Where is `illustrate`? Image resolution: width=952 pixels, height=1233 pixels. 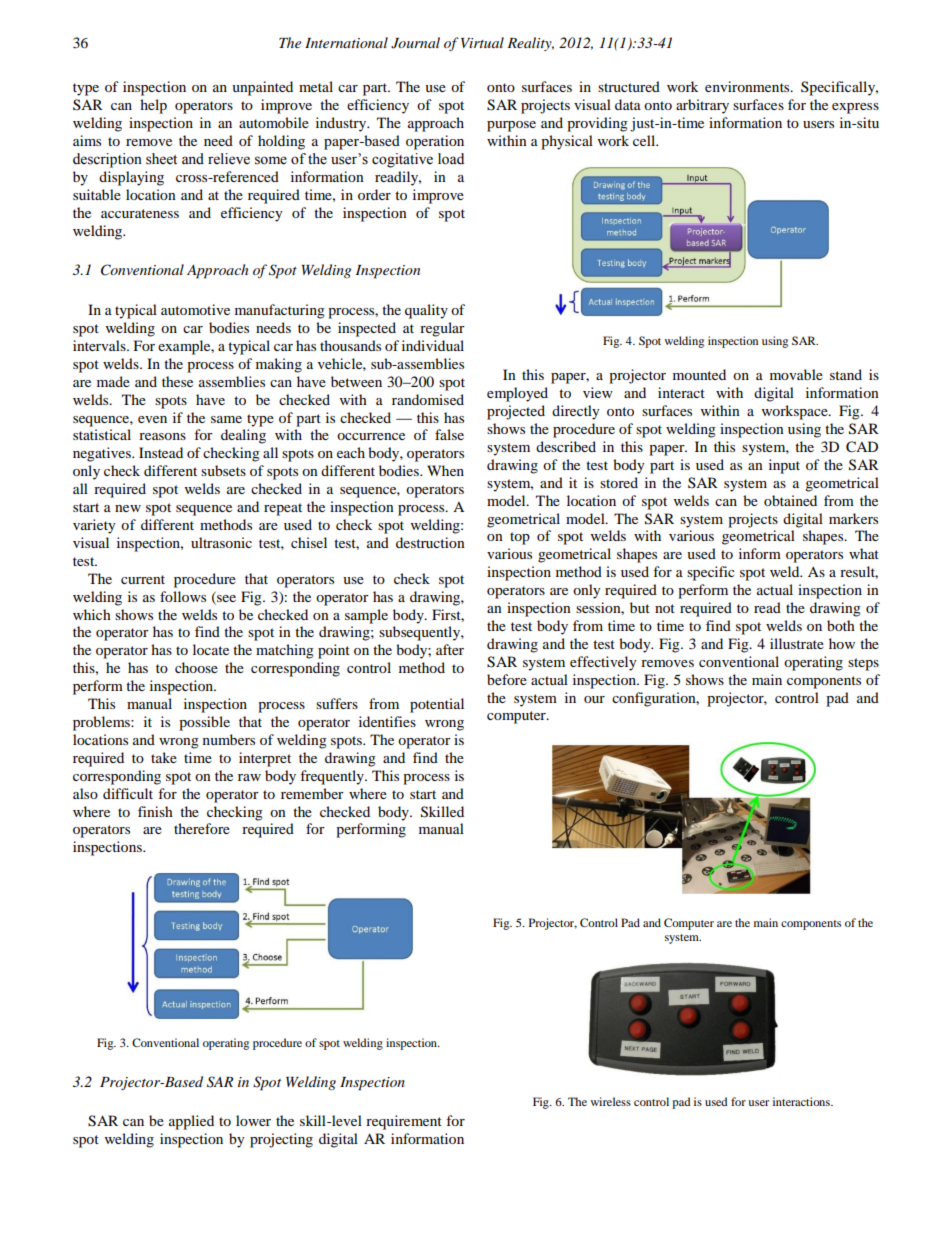 illustrate is located at coordinates (797, 643).
